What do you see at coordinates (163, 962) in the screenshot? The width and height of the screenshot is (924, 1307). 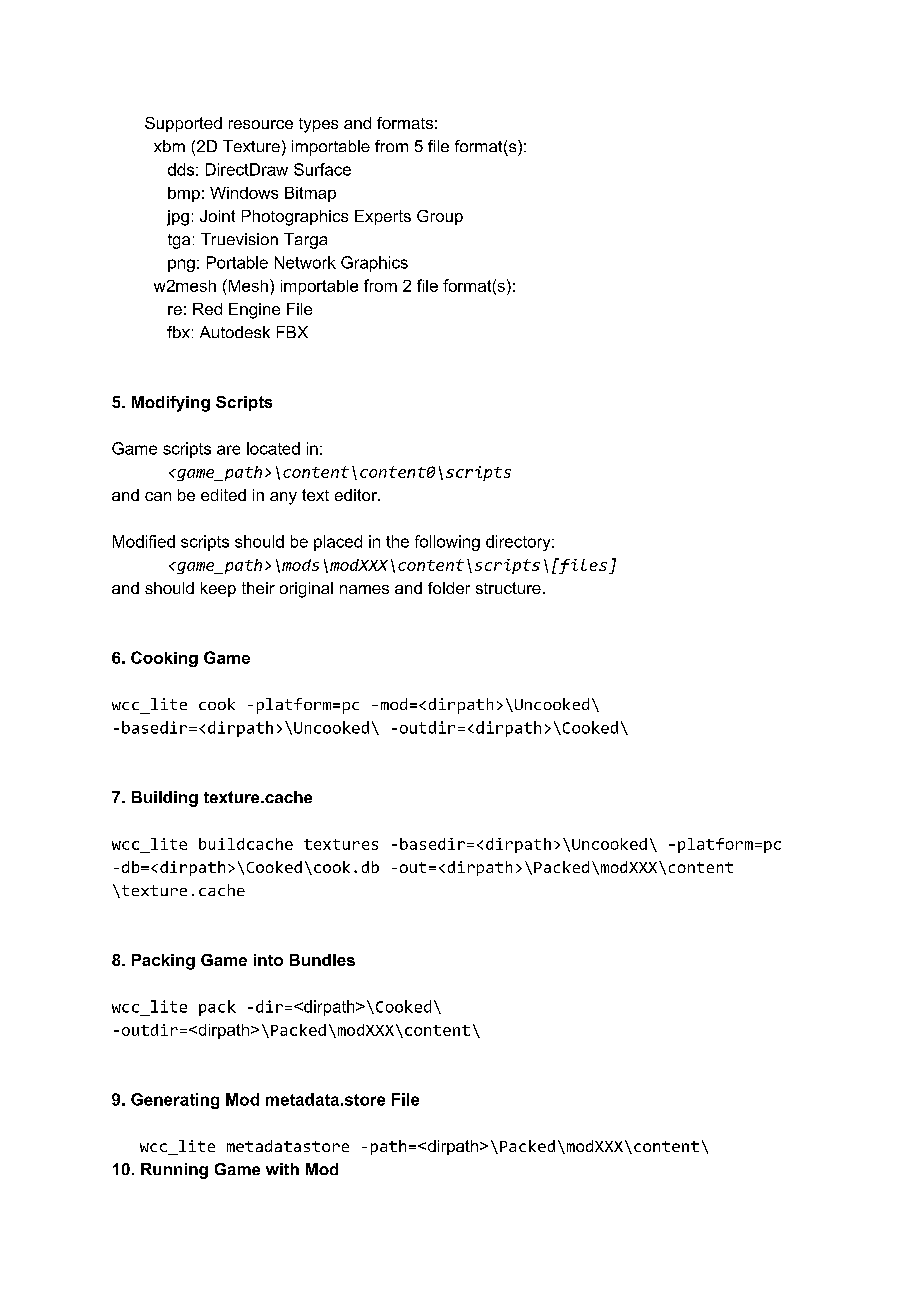 I see `Packing` at bounding box center [163, 962].
